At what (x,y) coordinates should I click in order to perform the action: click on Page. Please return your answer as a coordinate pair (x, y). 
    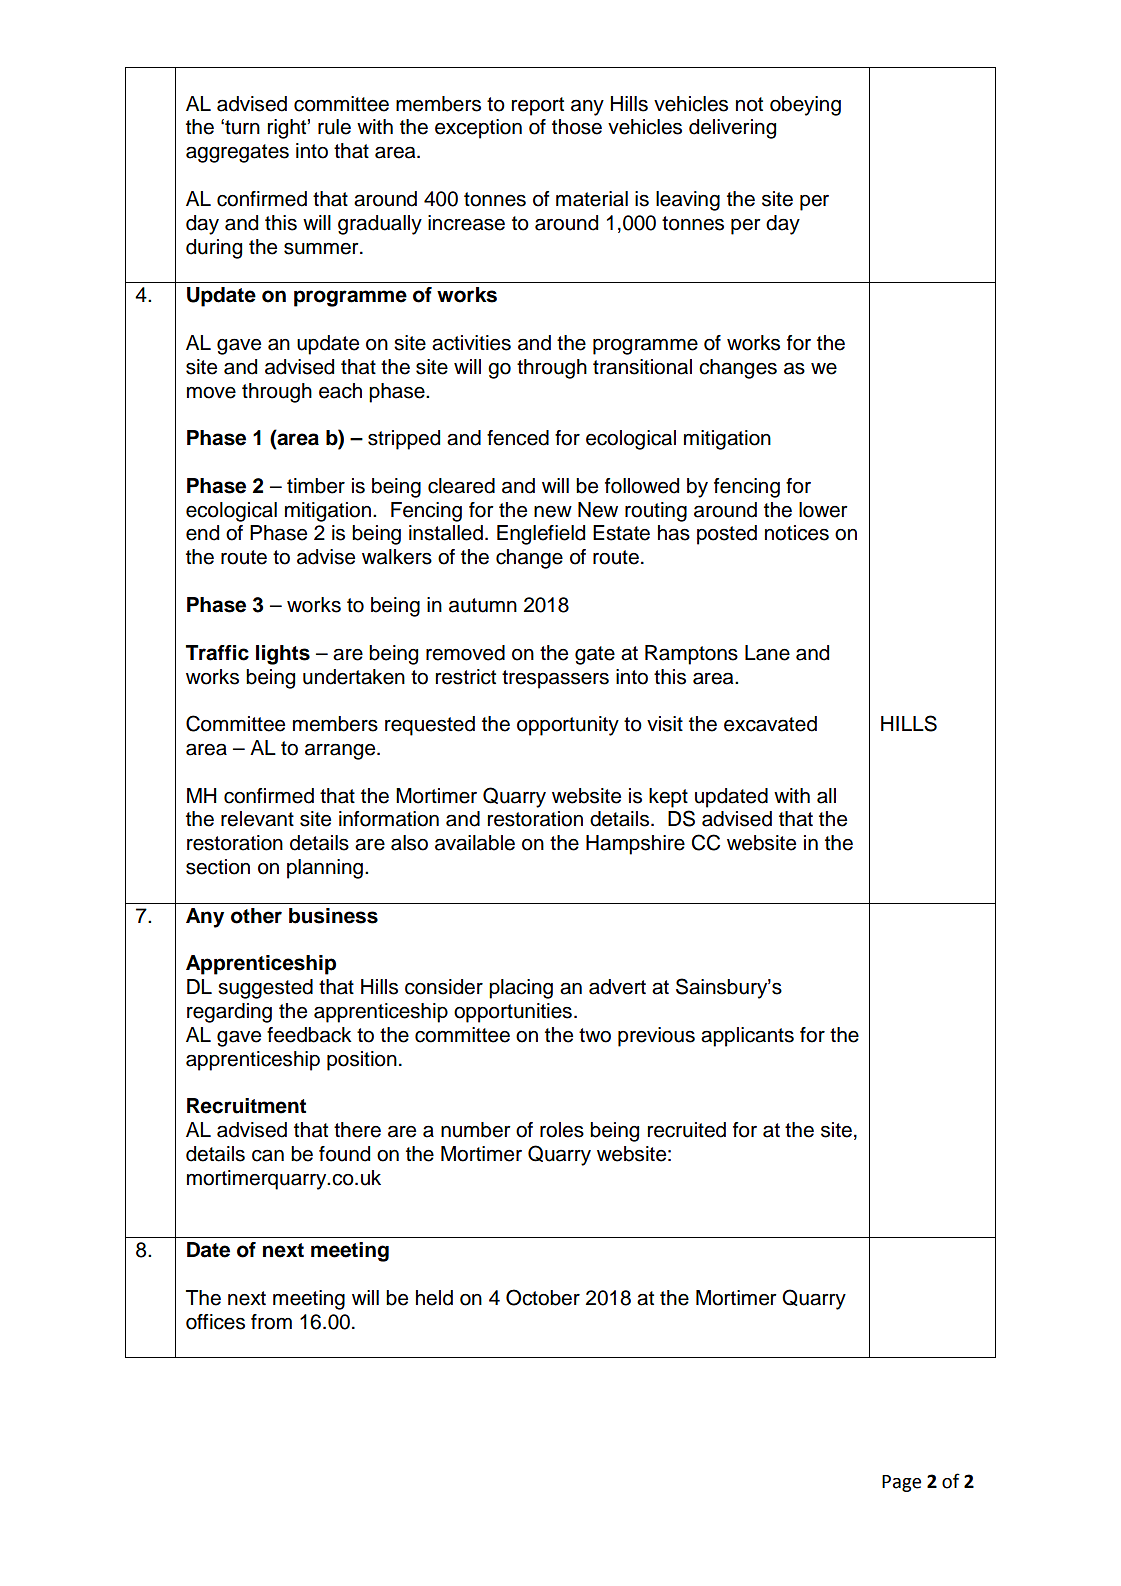
    Looking at the image, I should click on (901, 1483).
